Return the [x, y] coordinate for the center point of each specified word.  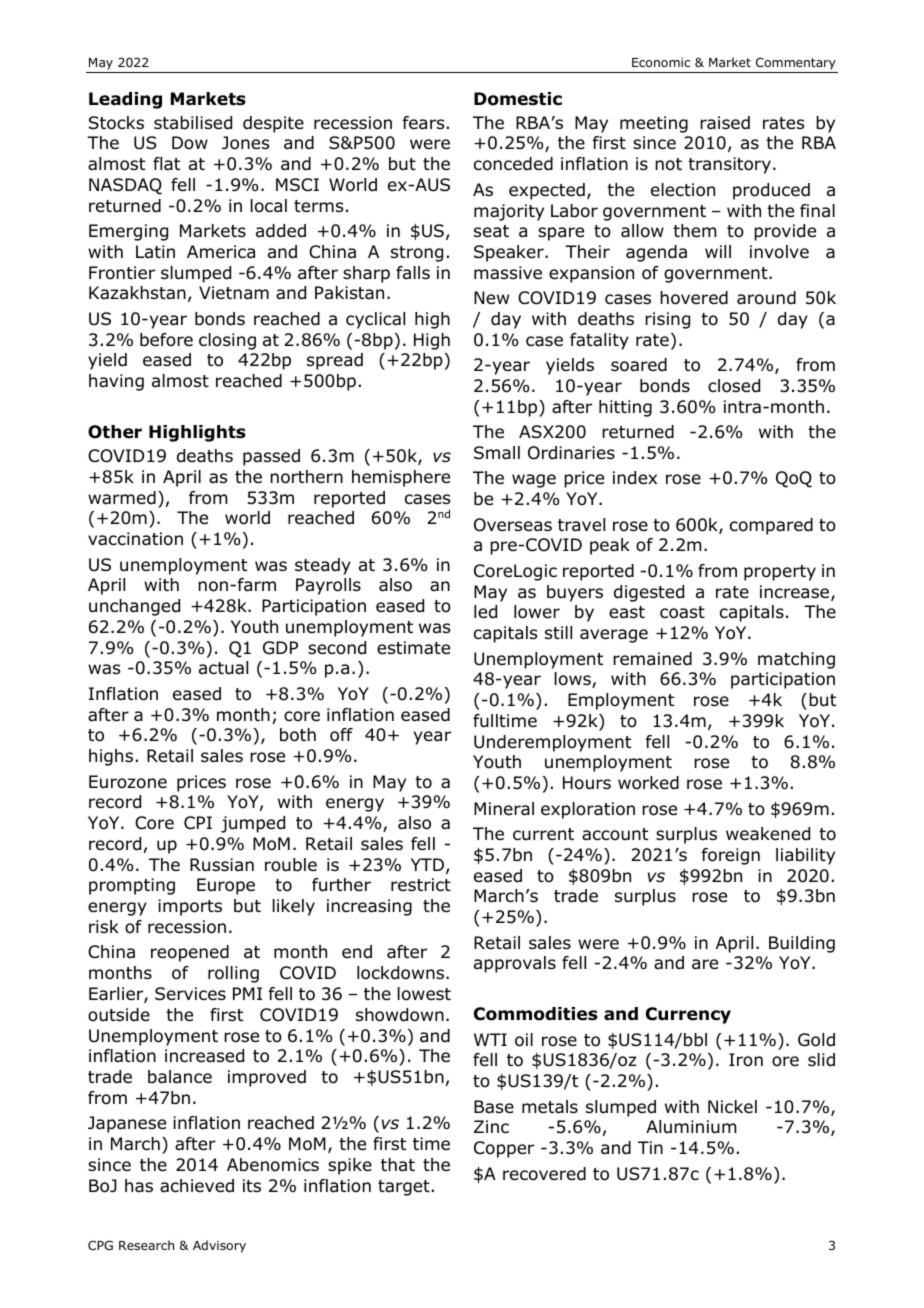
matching [796, 660]
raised [725, 123]
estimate [413, 648]
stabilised [193, 123]
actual [223, 668]
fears [423, 123]
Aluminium [691, 1127]
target [404, 1188]
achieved [197, 1186]
